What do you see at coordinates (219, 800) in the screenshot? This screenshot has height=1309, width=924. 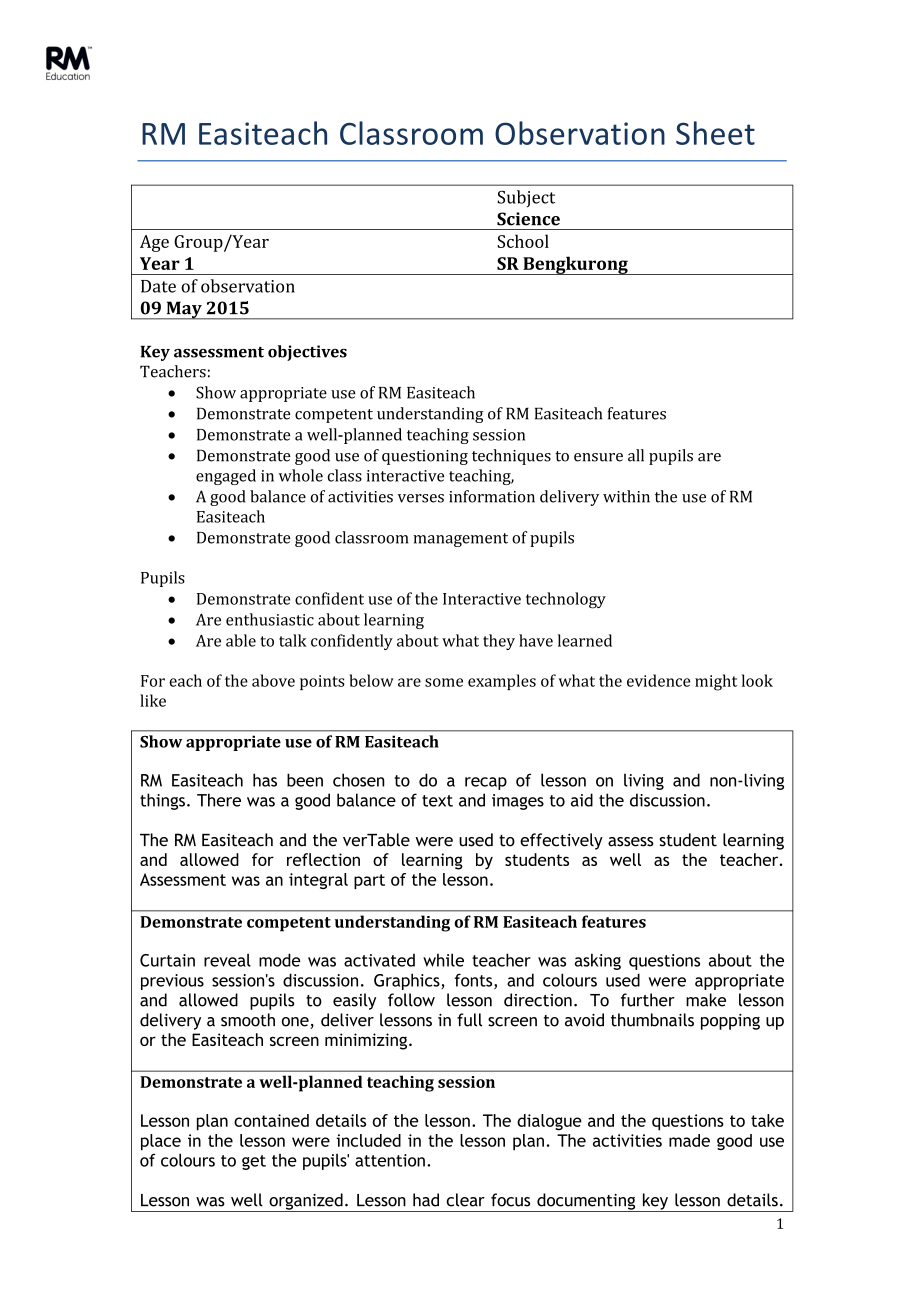 I see `There` at bounding box center [219, 800].
